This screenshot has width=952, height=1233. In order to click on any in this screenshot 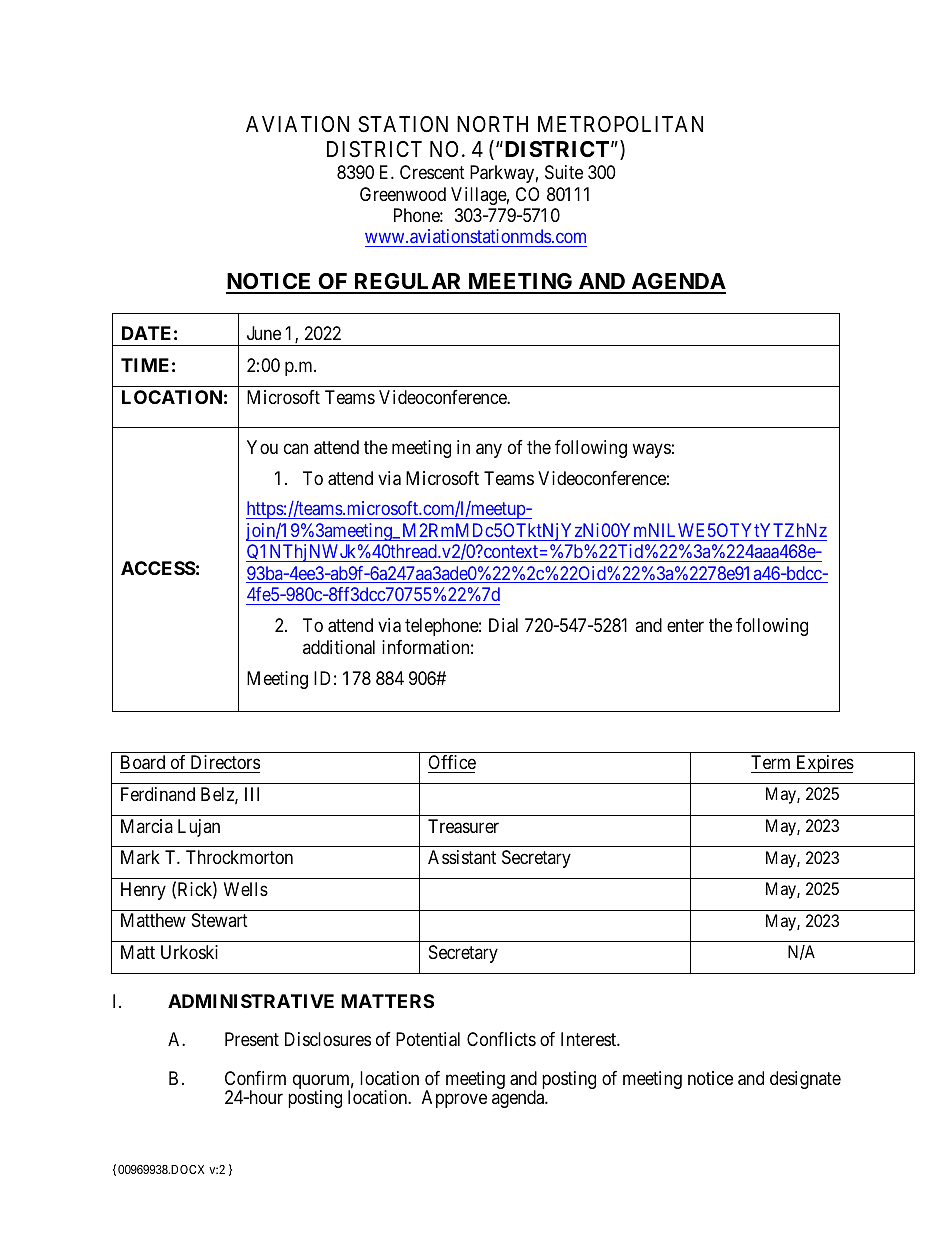, I will do `click(489, 450)`.
